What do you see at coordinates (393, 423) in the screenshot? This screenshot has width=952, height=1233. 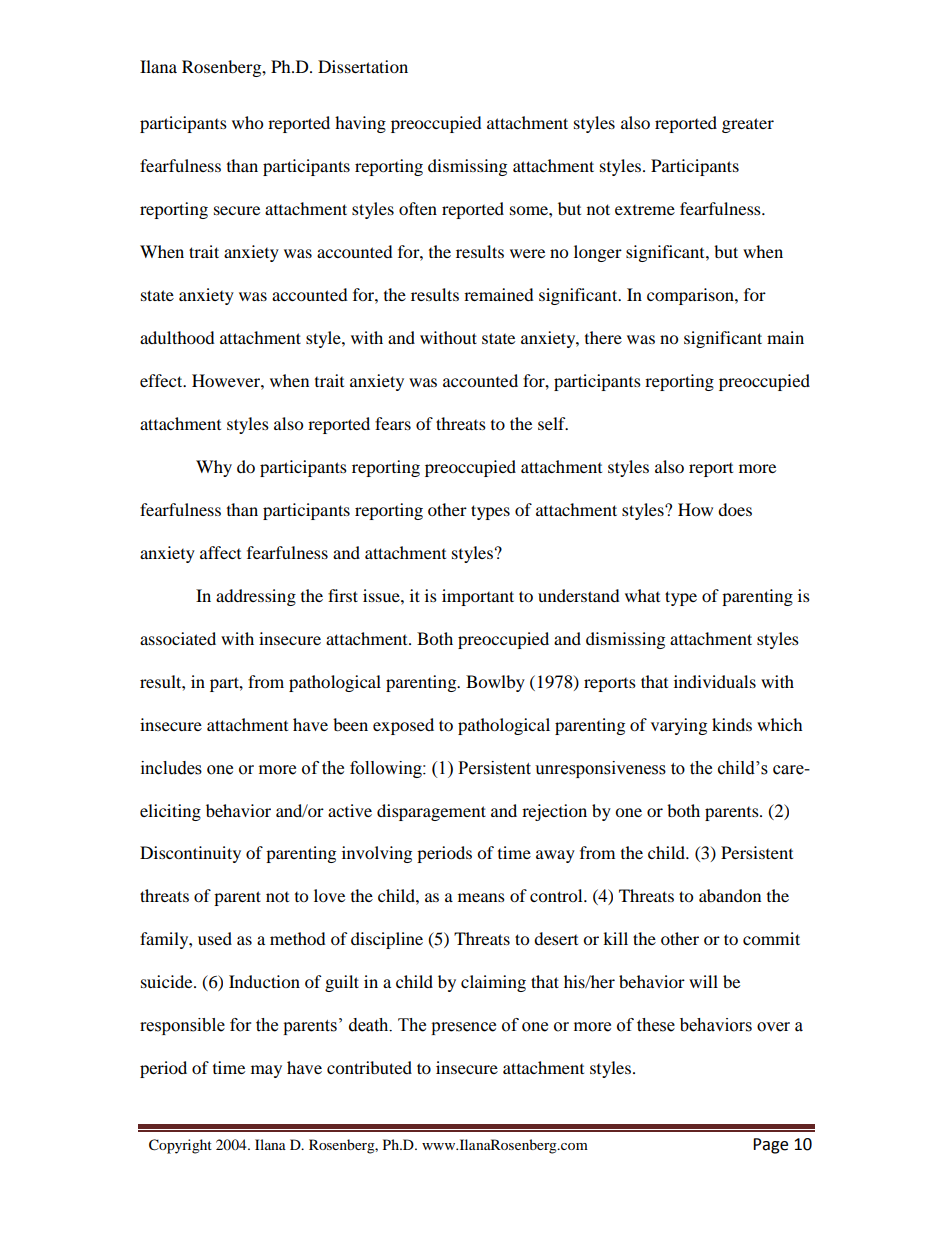 I see `fears` at bounding box center [393, 423].
